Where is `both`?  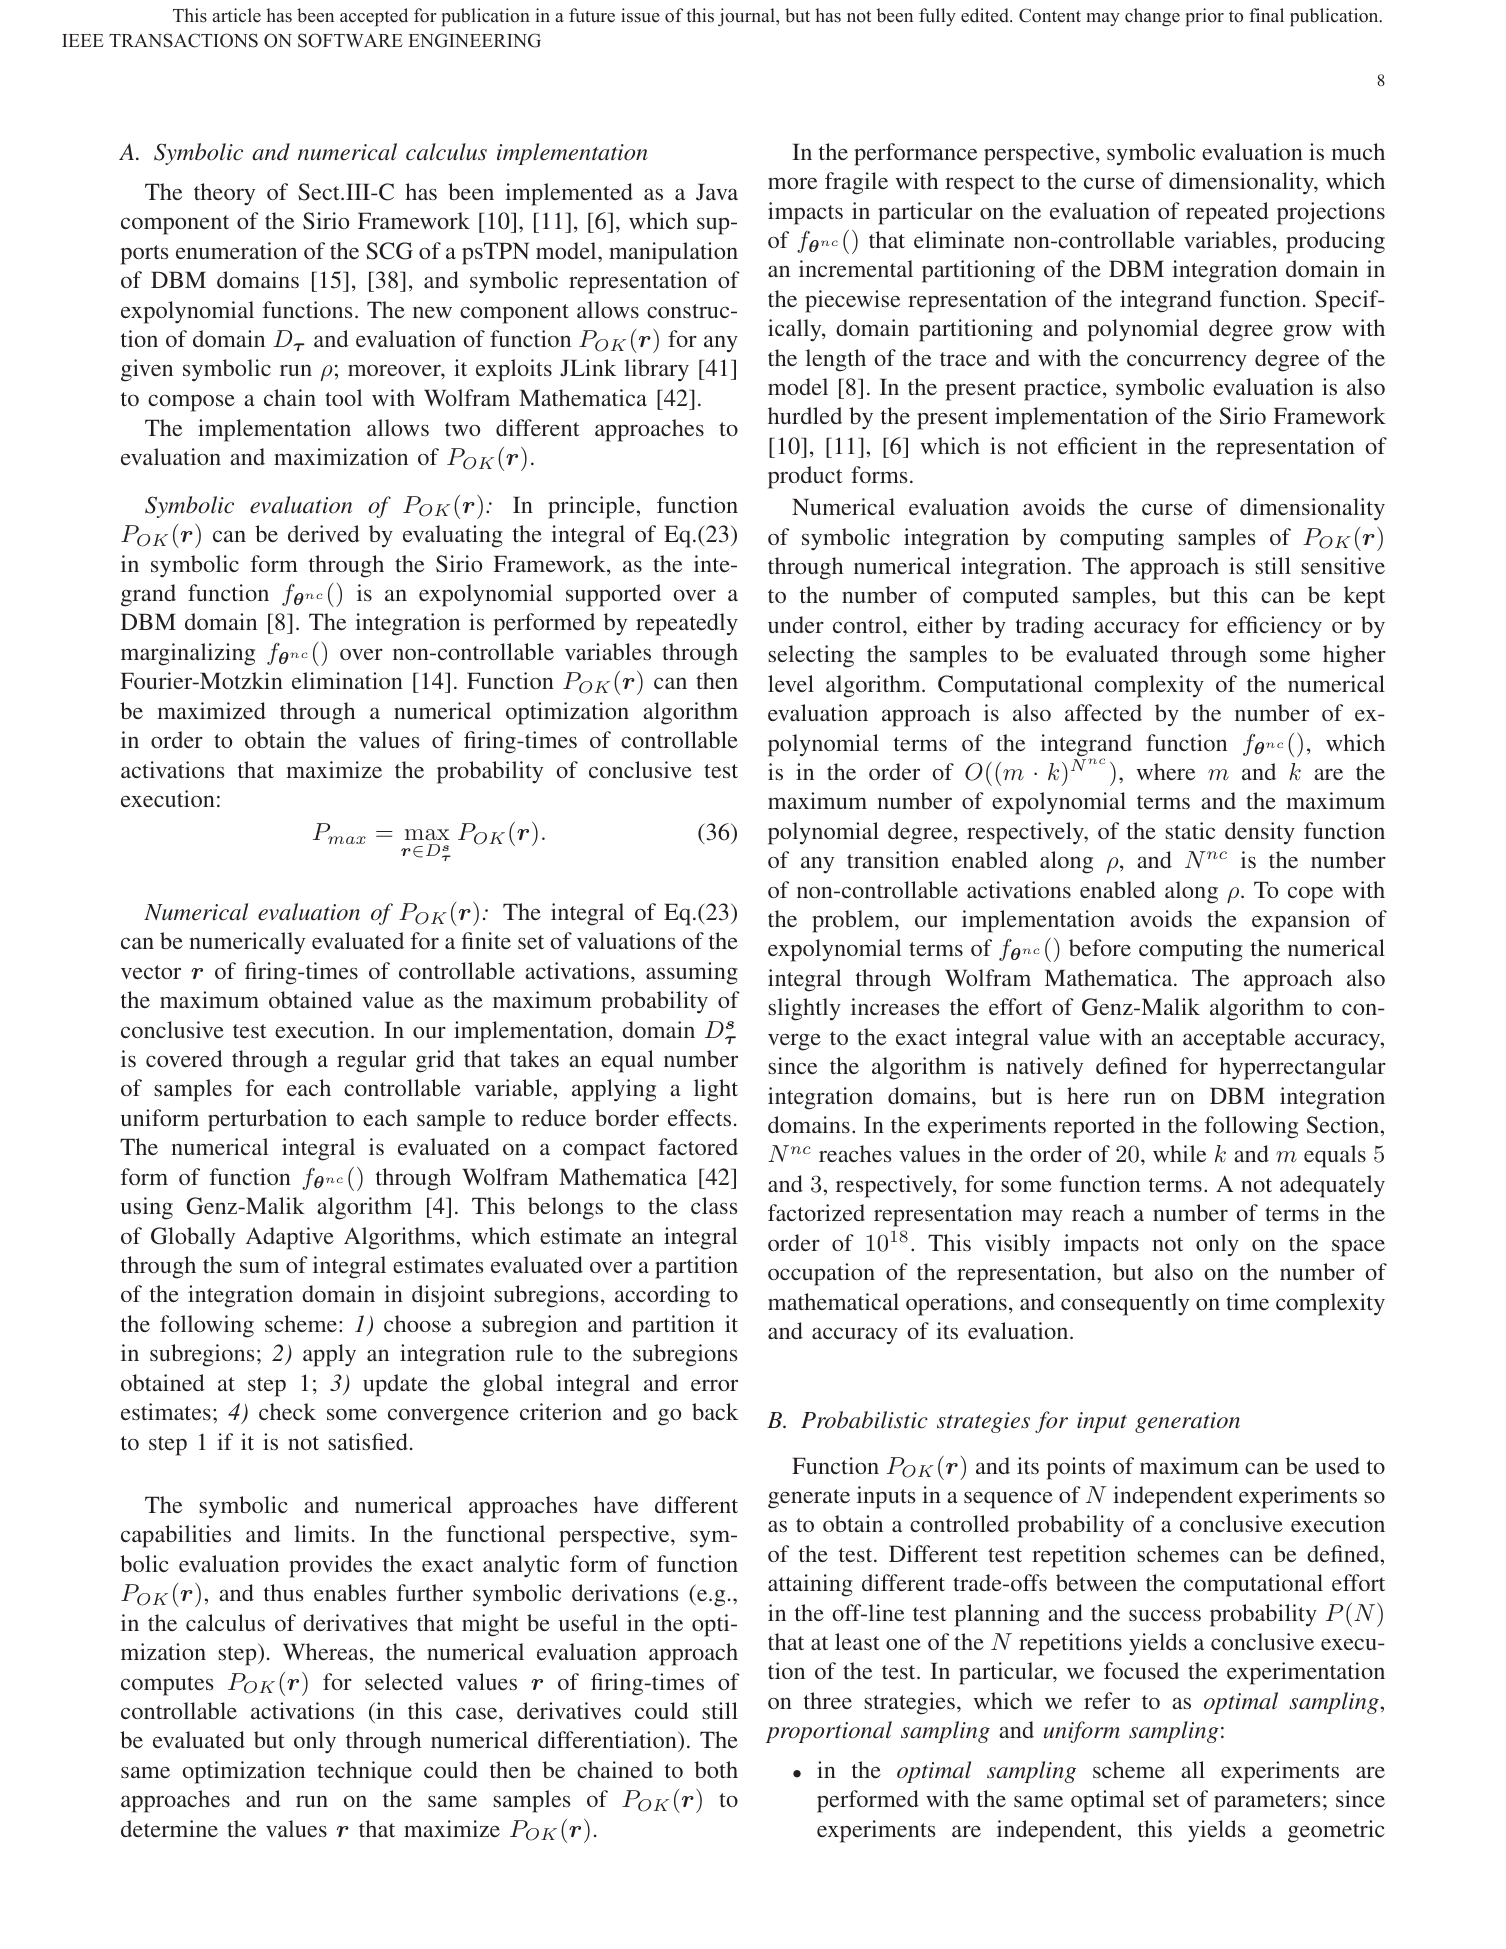
both is located at coordinates (716, 1769).
